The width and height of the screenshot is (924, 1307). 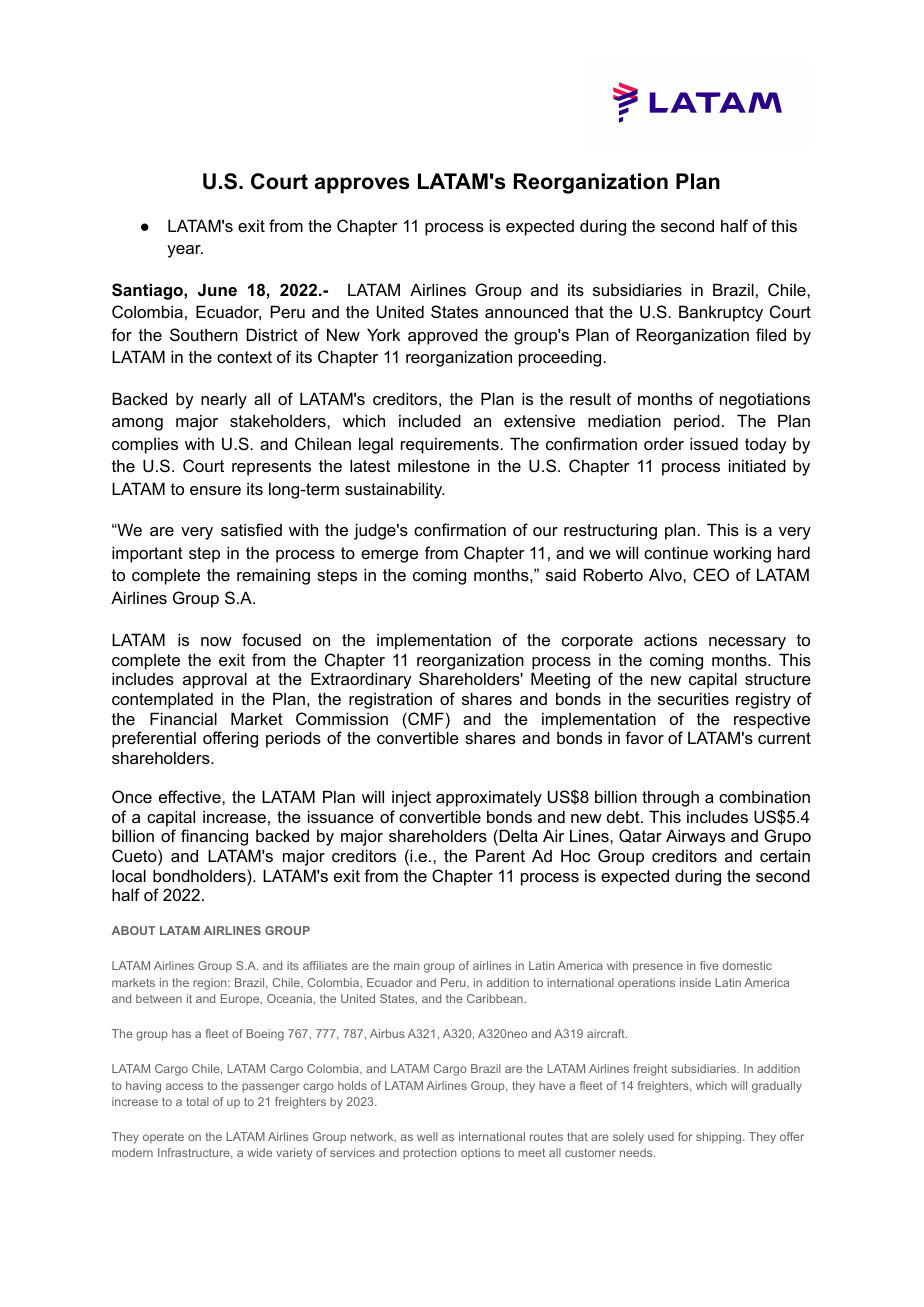 What do you see at coordinates (215, 680) in the screenshot?
I see `approval` at bounding box center [215, 680].
